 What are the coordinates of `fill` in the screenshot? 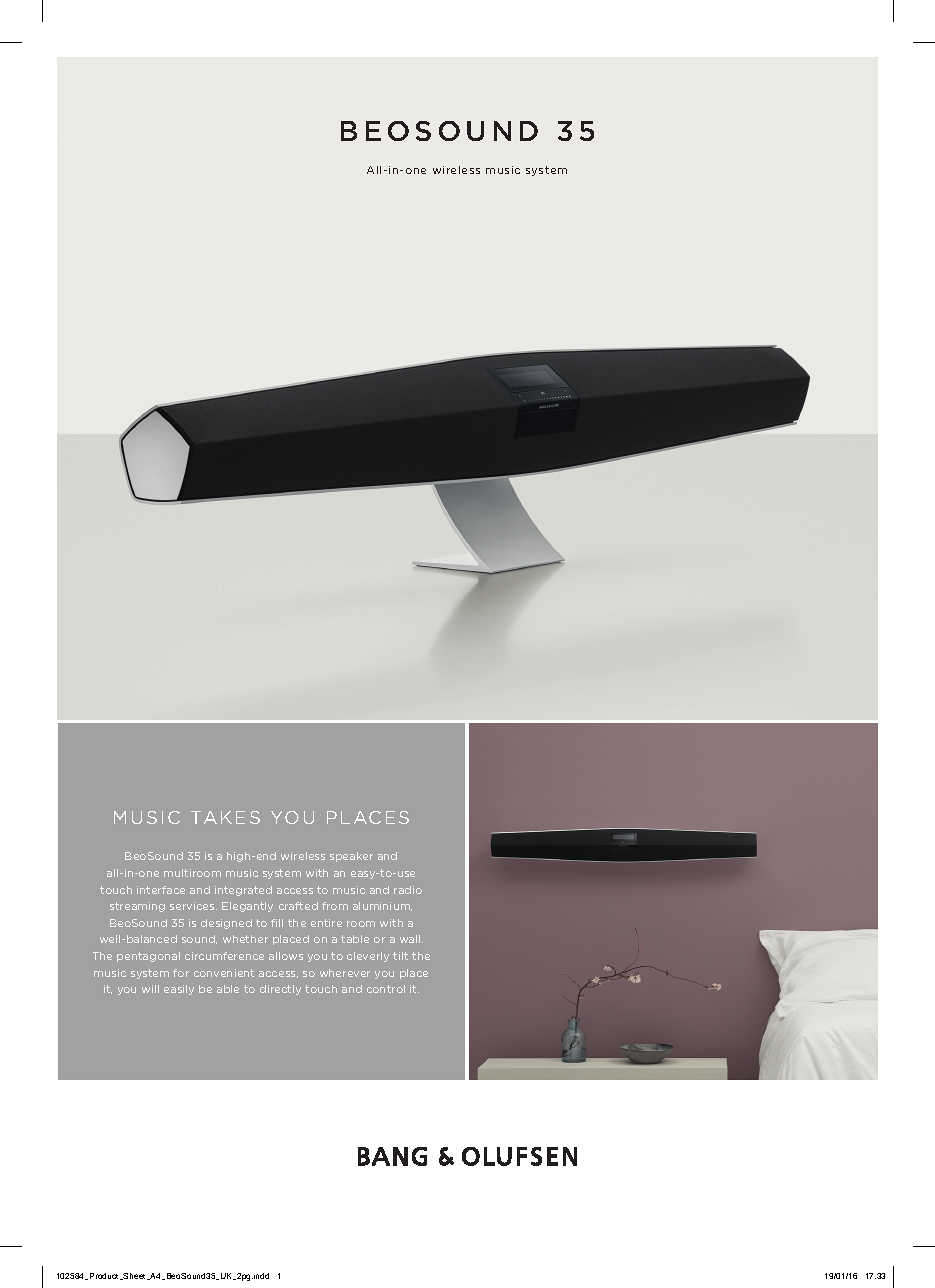 It's located at (277, 923).
